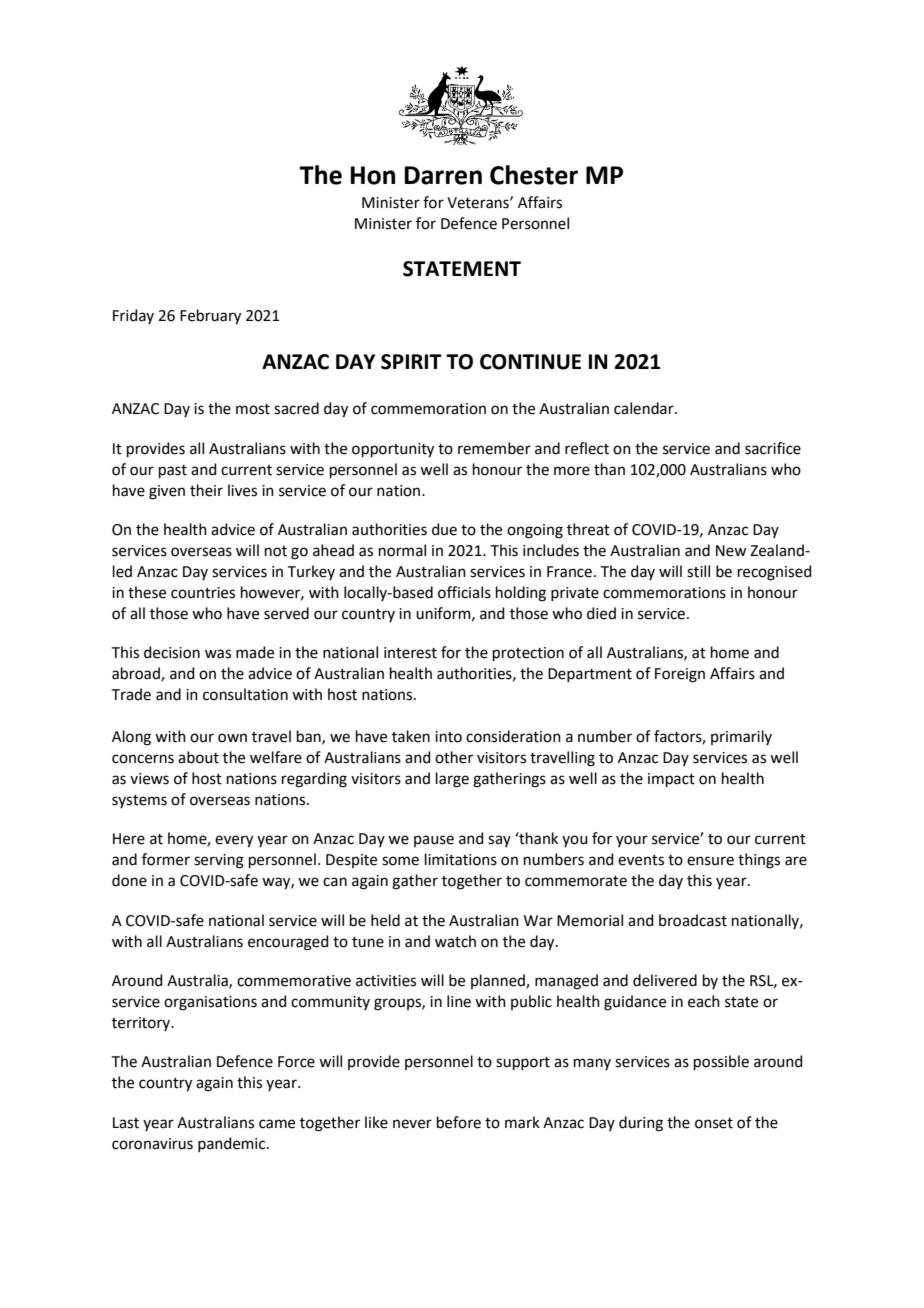  I want to click on limitations, so click(461, 859).
